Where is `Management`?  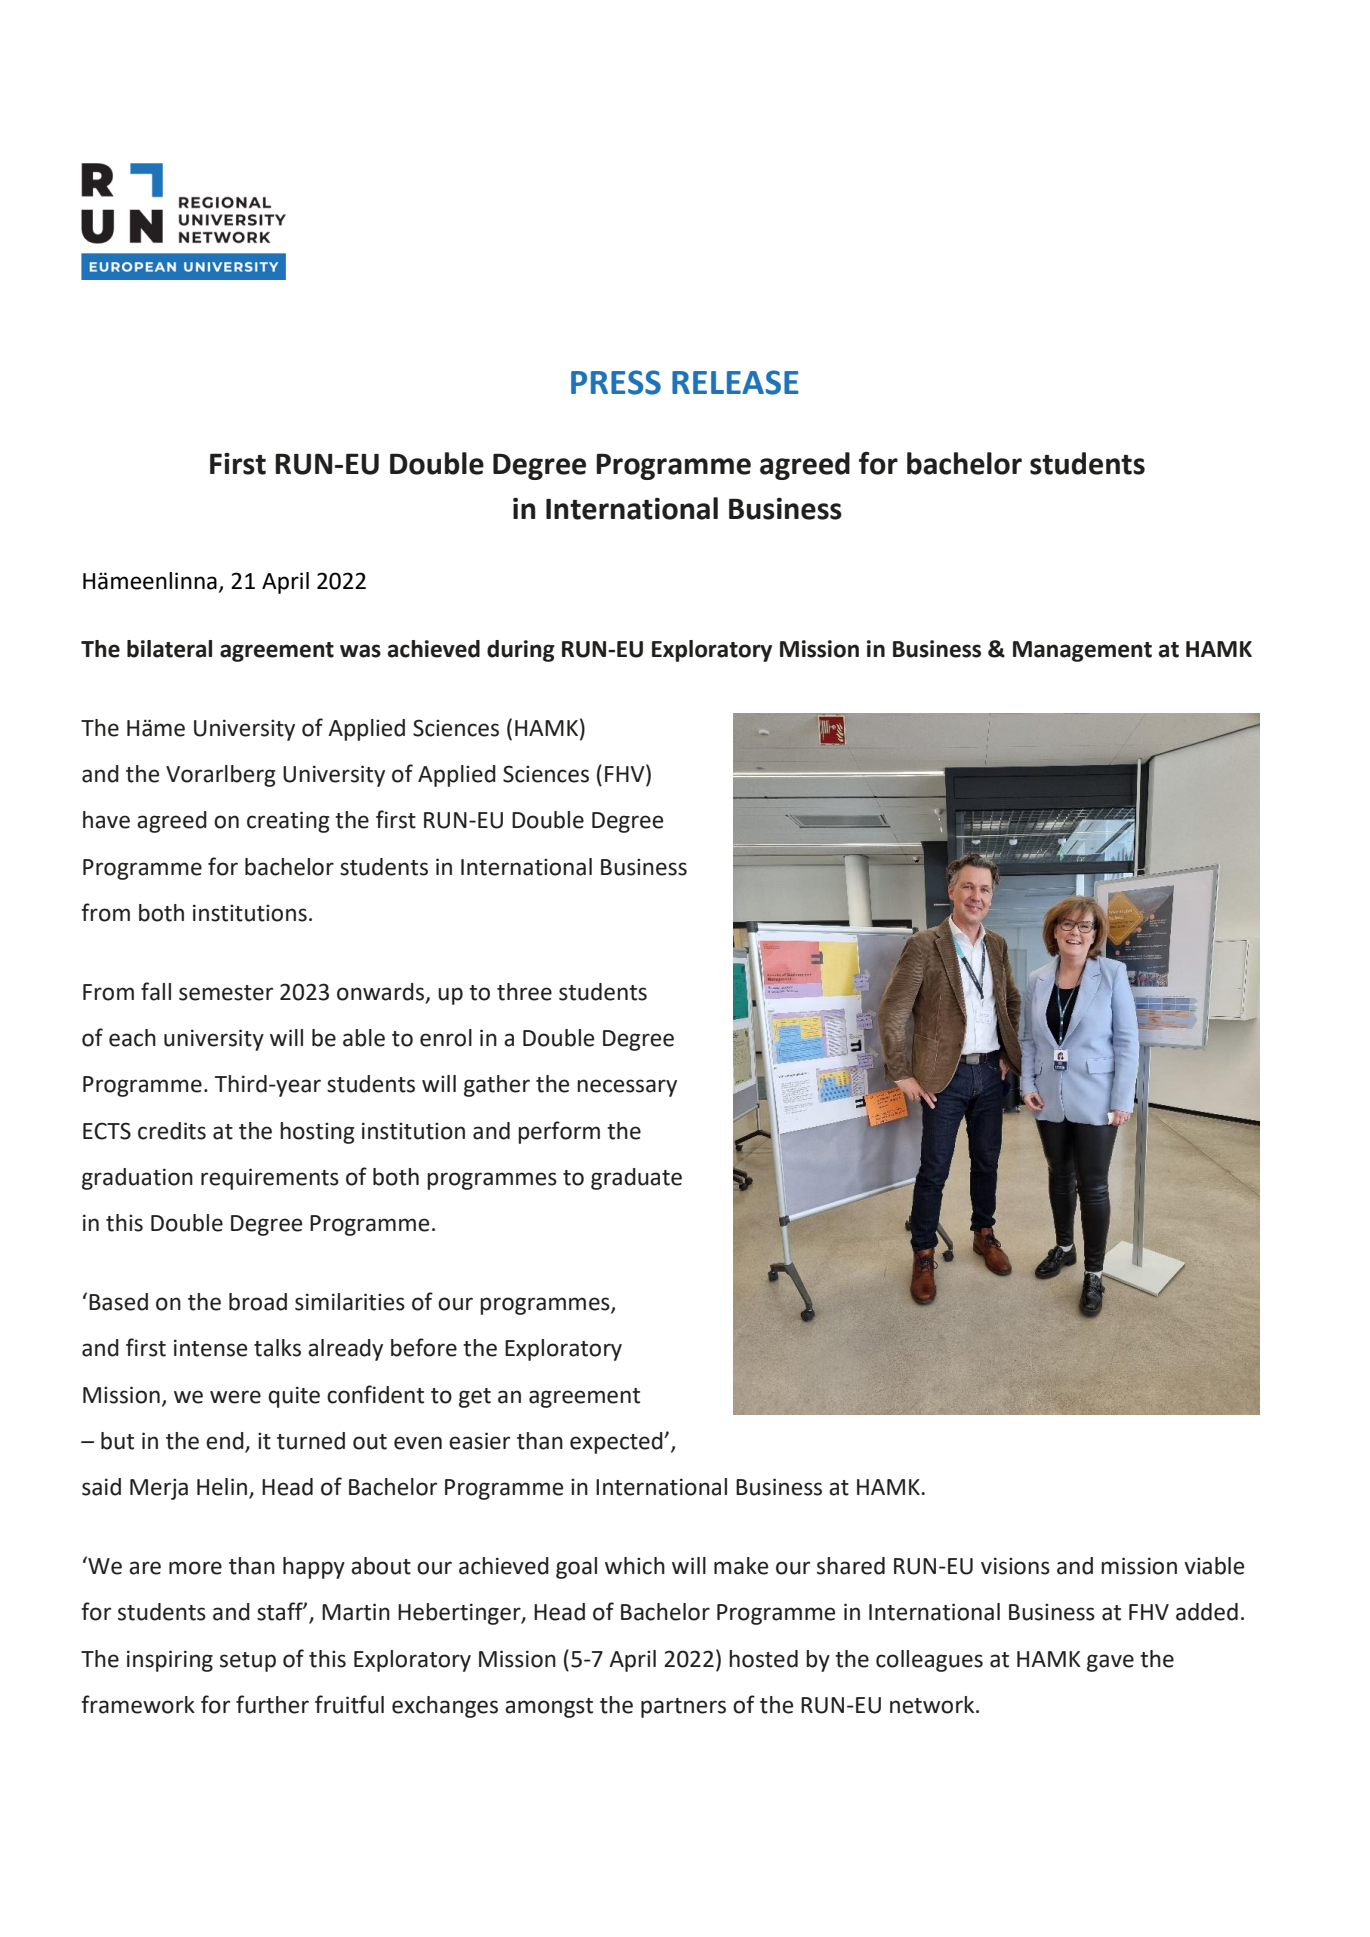
Management is located at coordinates (1082, 651).
